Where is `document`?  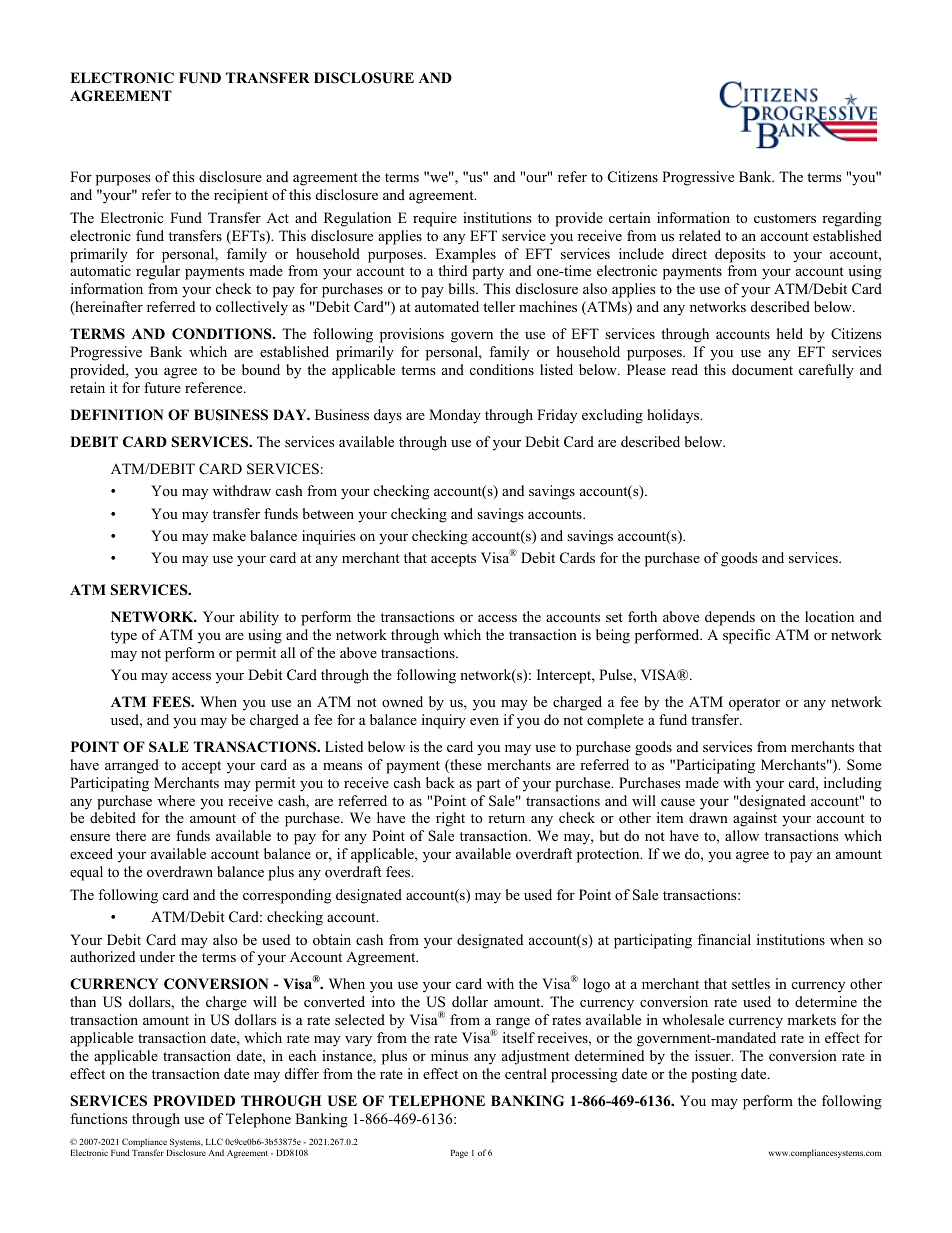
document is located at coordinates (762, 369).
